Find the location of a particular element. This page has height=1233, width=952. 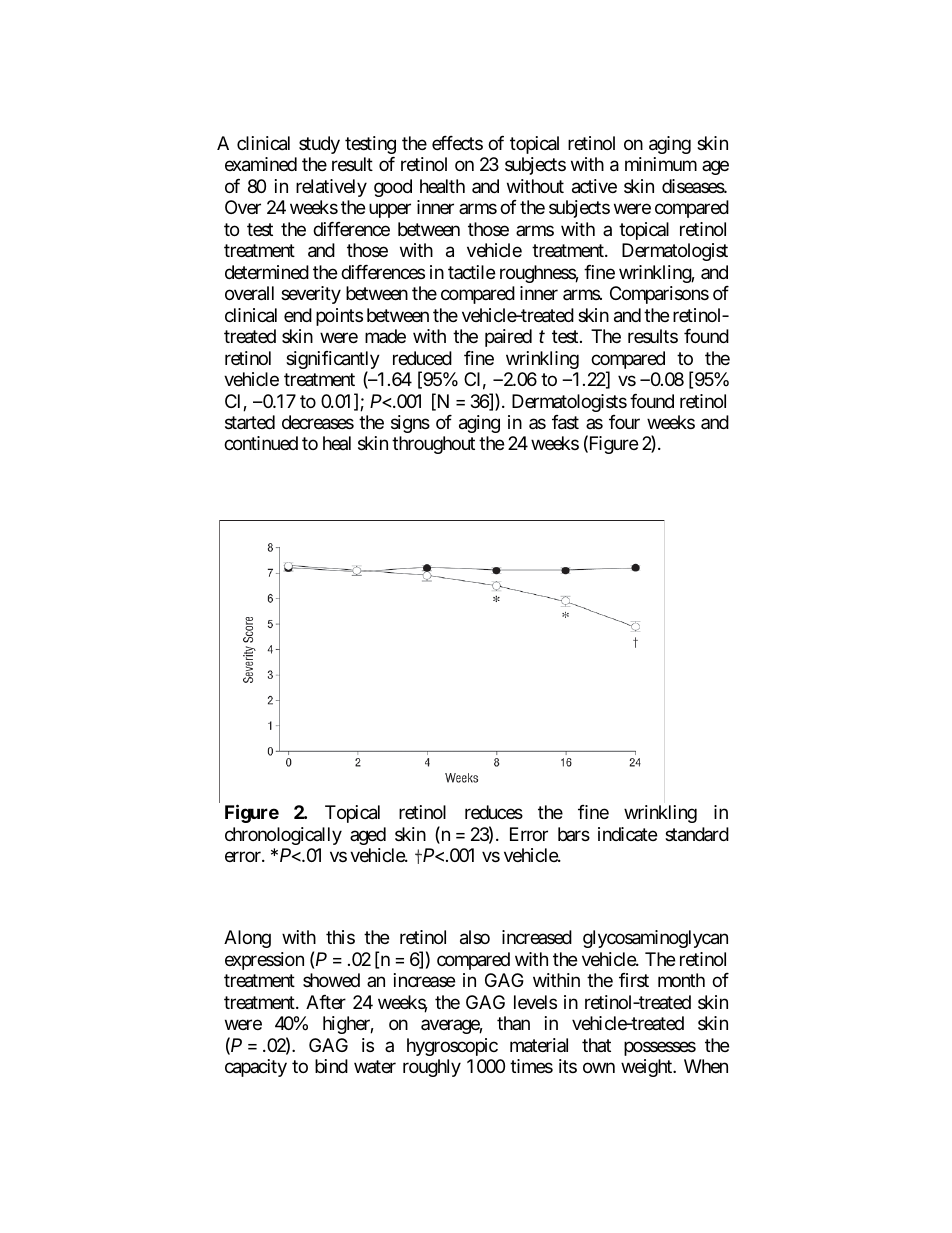

throughout is located at coordinates (433, 445).
